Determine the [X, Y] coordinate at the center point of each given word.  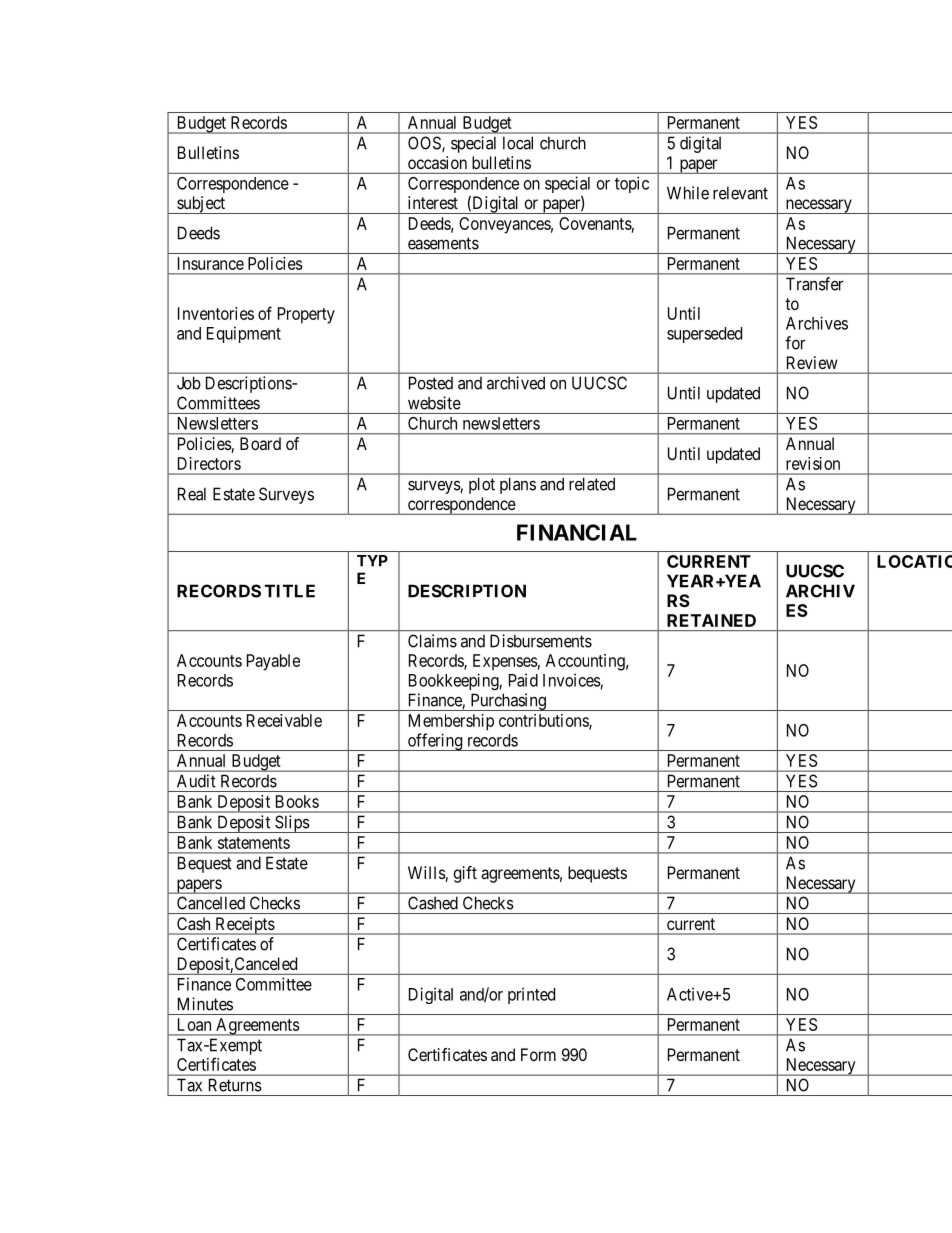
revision [813, 463]
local [518, 143]
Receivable [284, 720]
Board [260, 443]
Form [538, 1054]
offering [435, 742]
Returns [235, 1085]
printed [531, 995]
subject [201, 205]
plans [518, 485]
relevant [740, 193]
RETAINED [711, 620]
